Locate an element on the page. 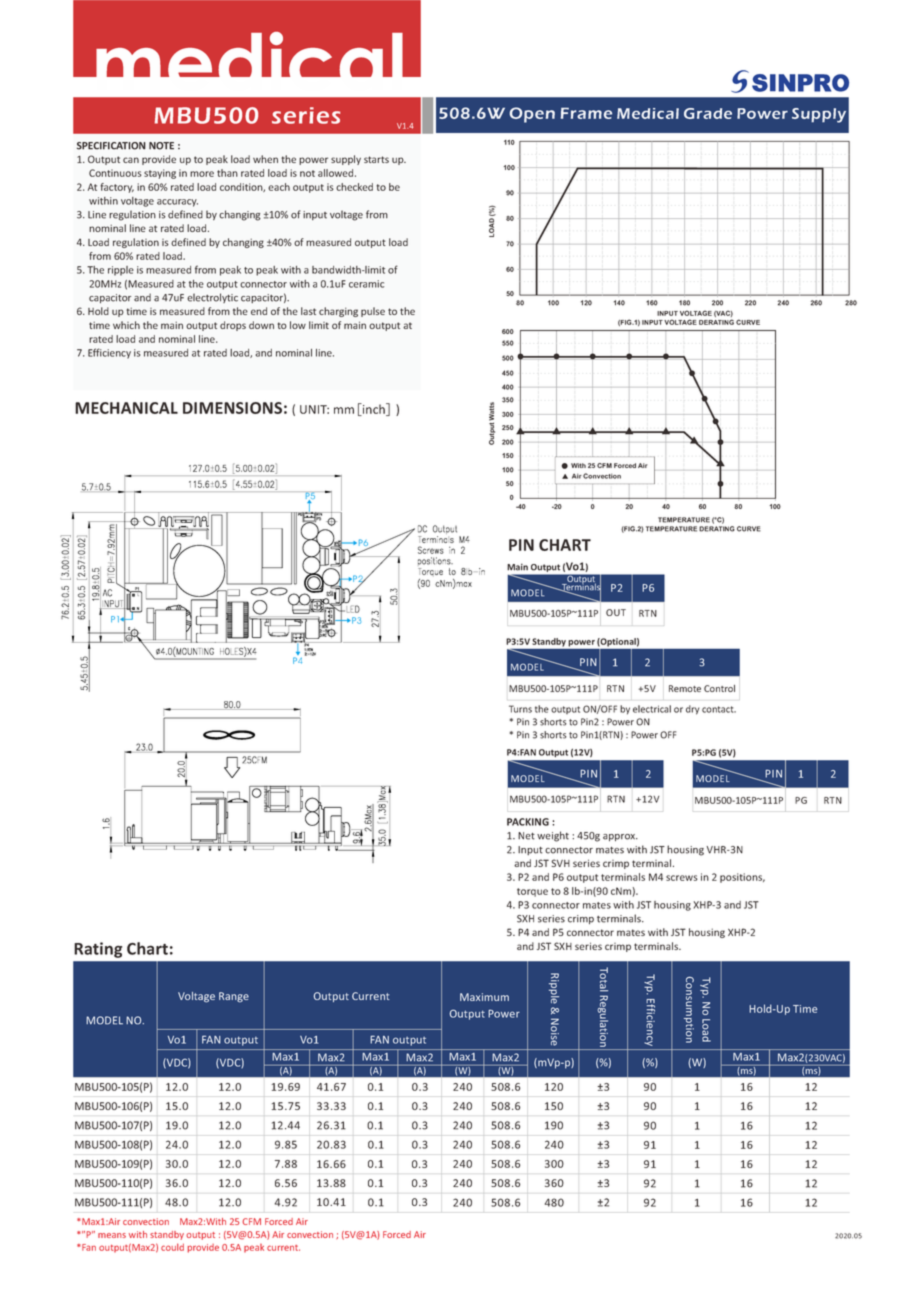 The image size is (924, 1297). Maximum is located at coordinates (484, 997).
